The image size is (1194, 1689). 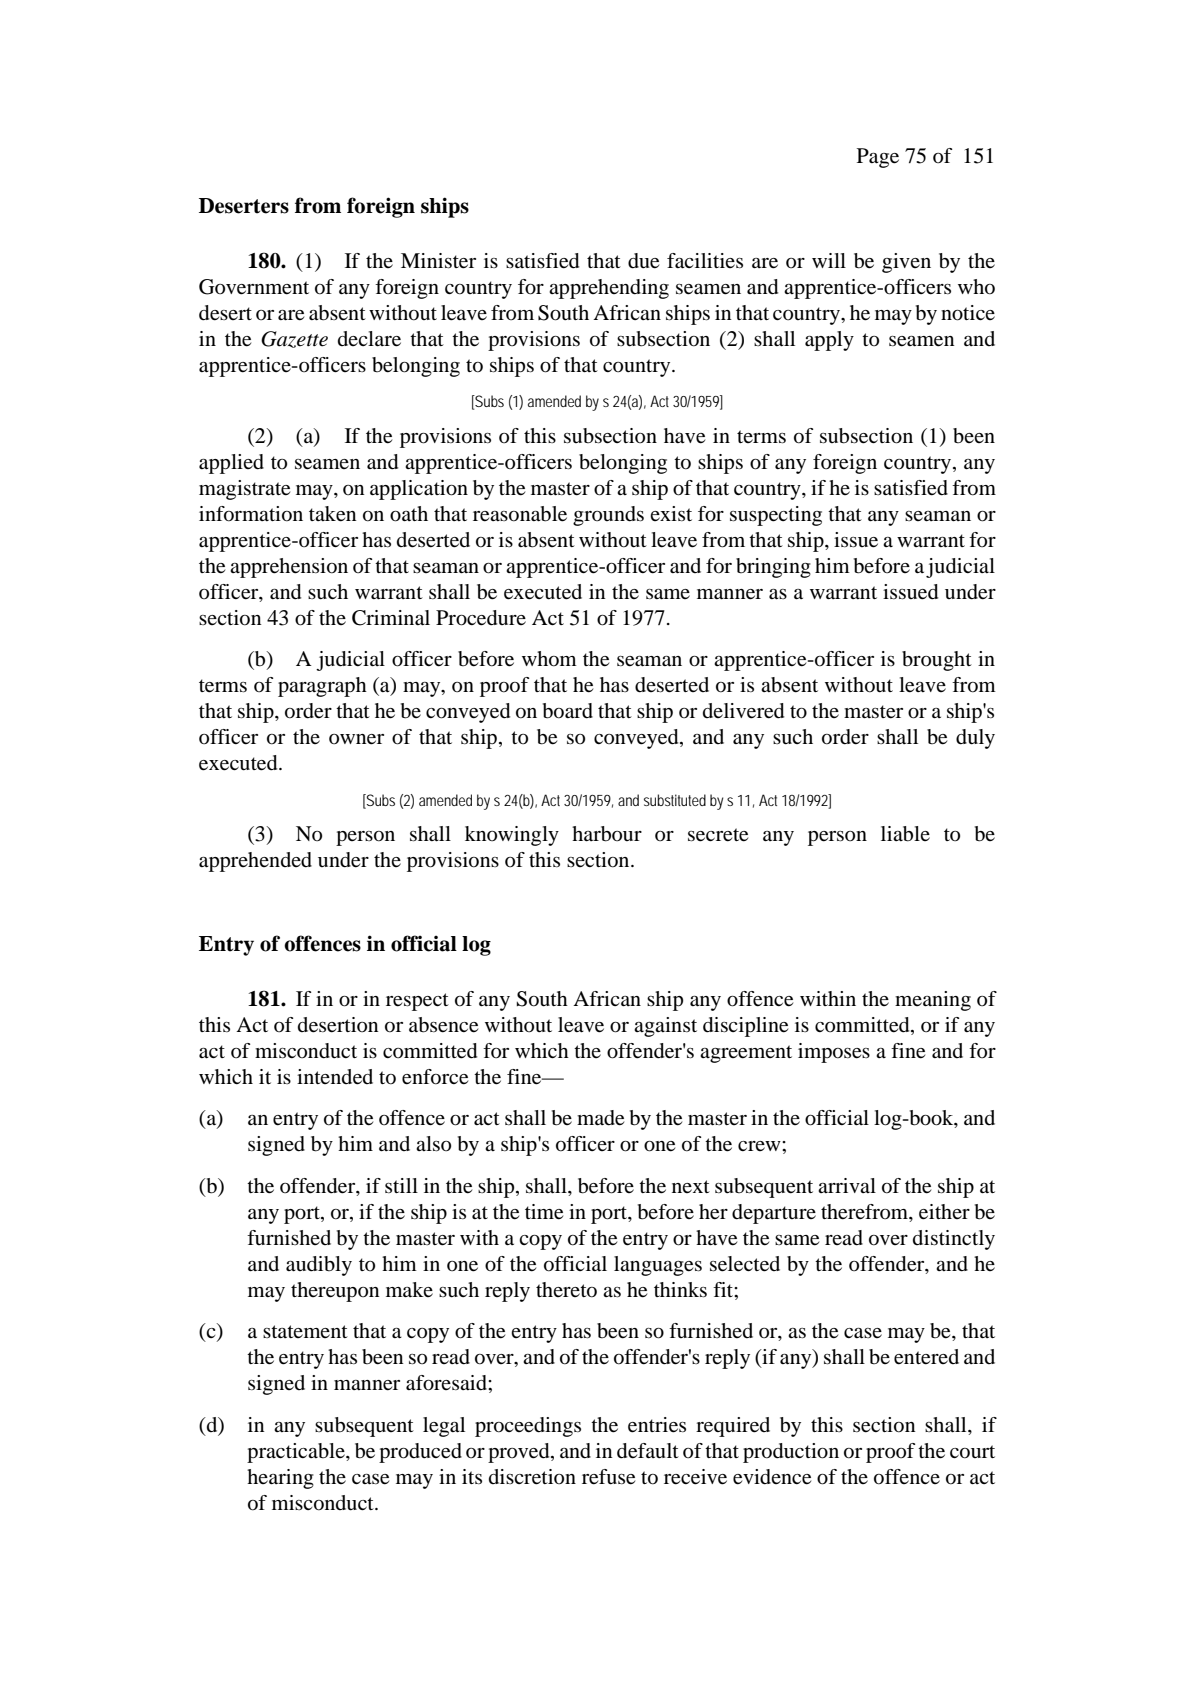 What do you see at coordinates (878, 158) in the screenshot?
I see `Page` at bounding box center [878, 158].
